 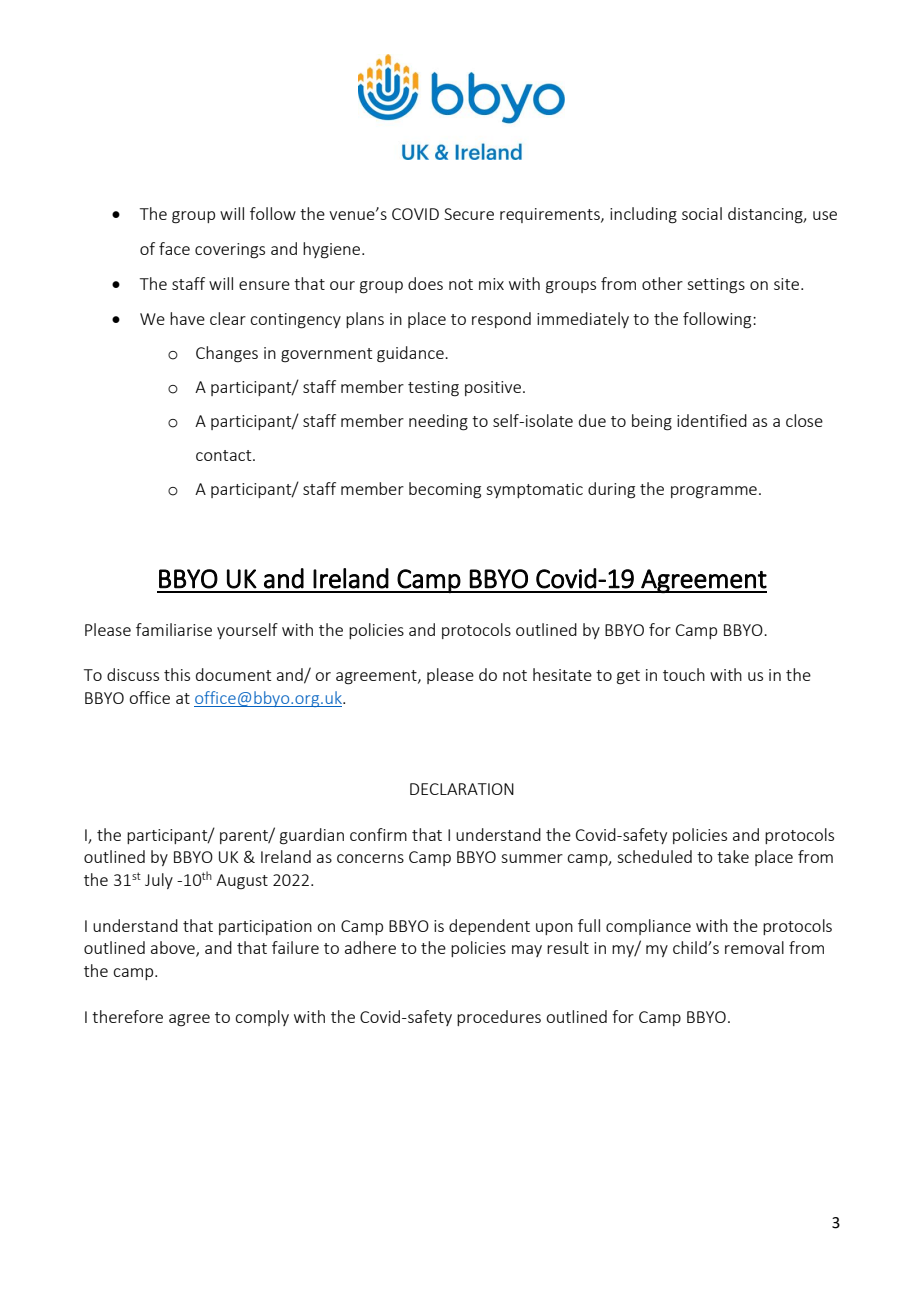 What do you see at coordinates (562, 674) in the screenshot?
I see `hesitate` at bounding box center [562, 674].
